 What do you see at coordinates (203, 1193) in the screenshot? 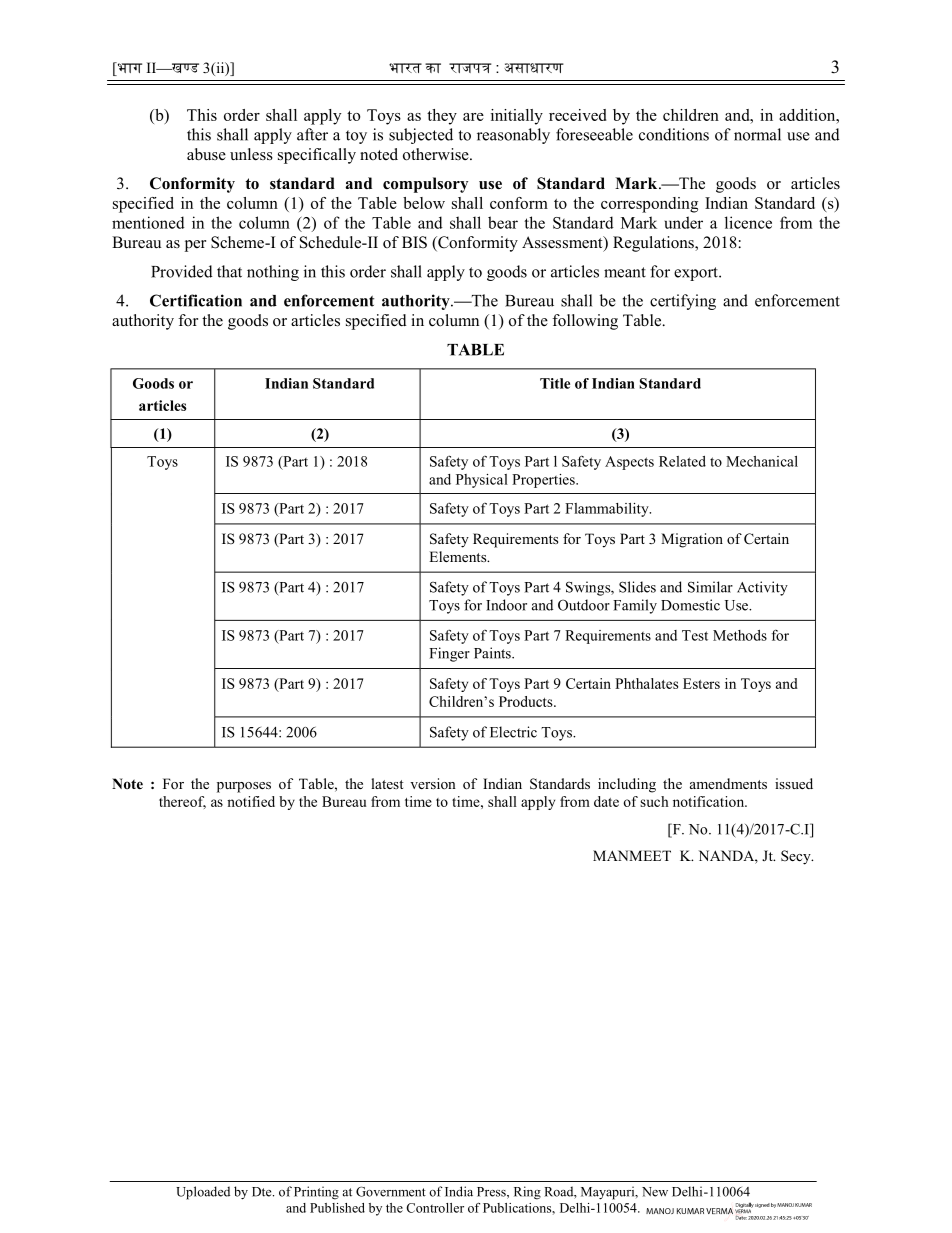
I see `Uploaded` at bounding box center [203, 1193].
